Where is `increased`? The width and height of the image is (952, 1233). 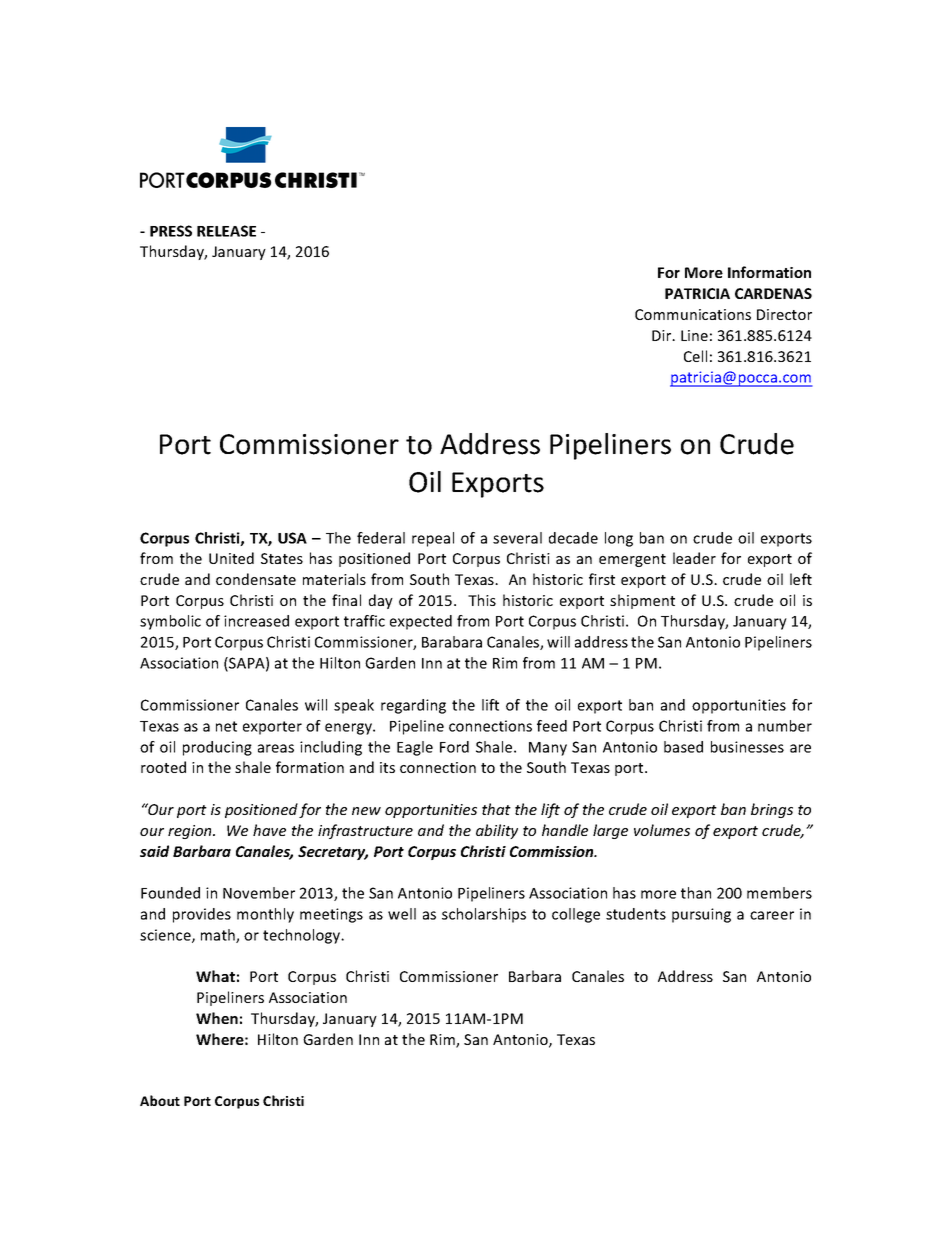
increased is located at coordinates (256, 621).
